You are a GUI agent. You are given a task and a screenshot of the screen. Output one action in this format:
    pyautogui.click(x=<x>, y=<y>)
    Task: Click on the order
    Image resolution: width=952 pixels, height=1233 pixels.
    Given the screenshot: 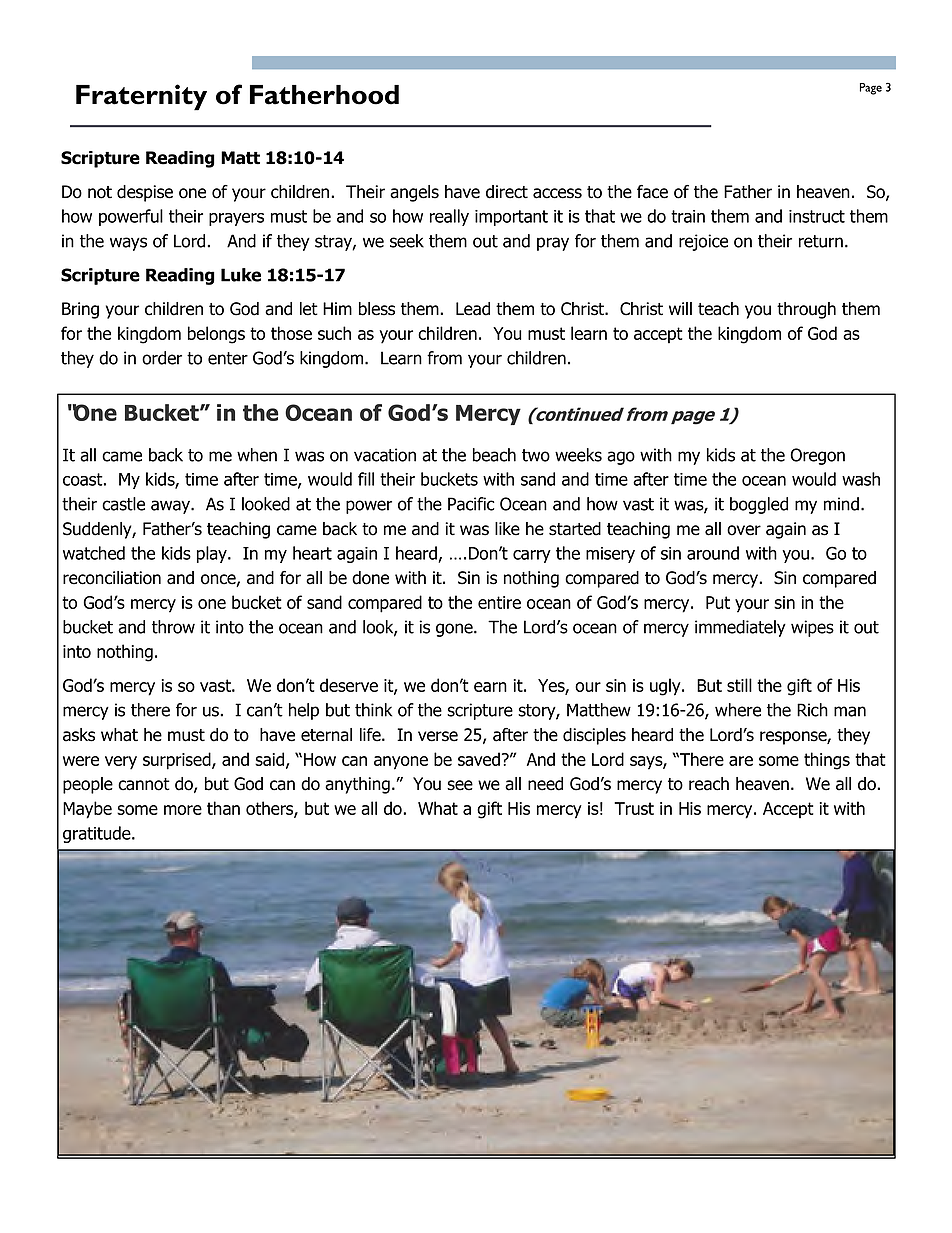 What is the action you would take?
    pyautogui.click(x=162, y=358)
